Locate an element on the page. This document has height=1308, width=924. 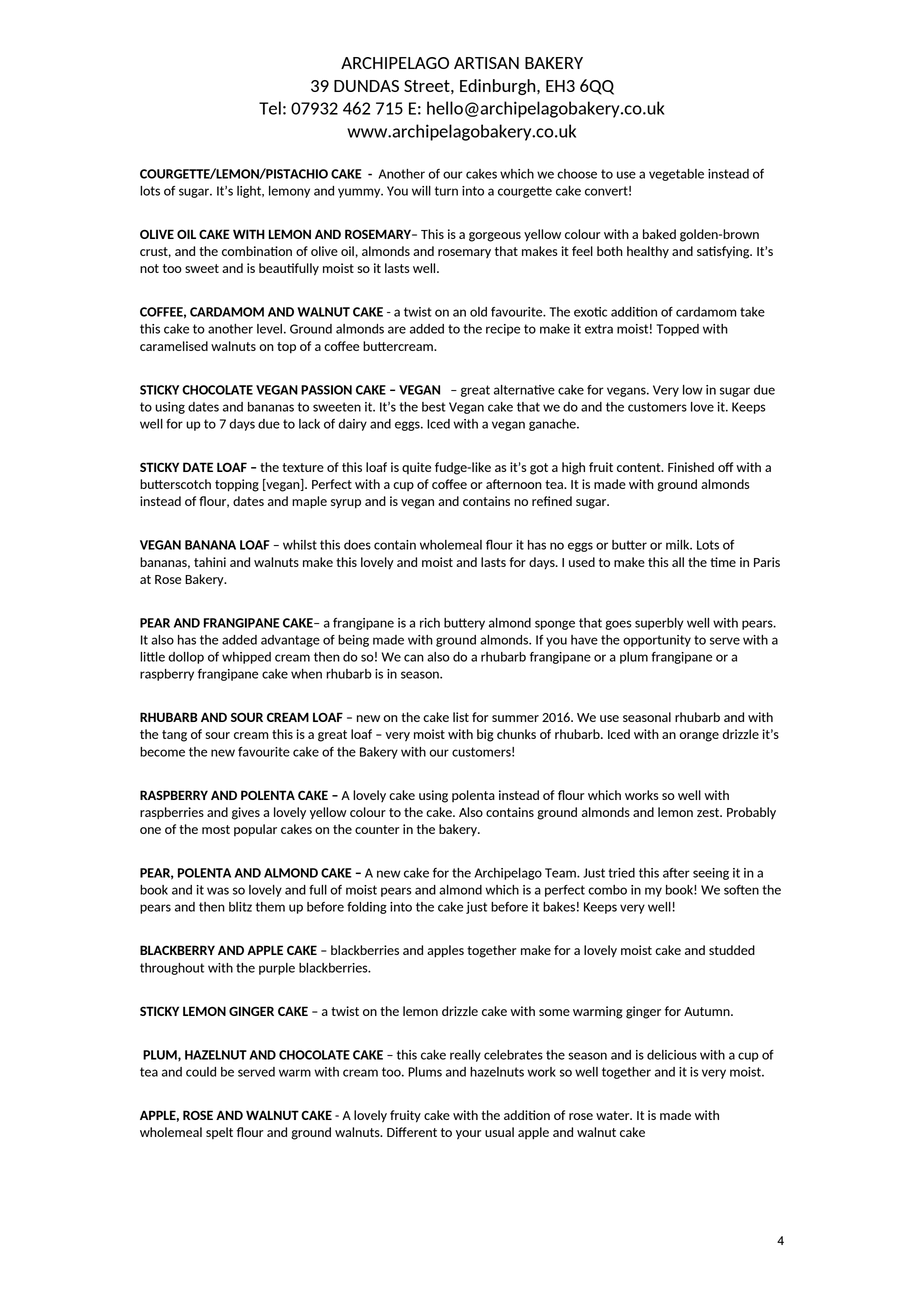
tahini is located at coordinates (210, 562).
